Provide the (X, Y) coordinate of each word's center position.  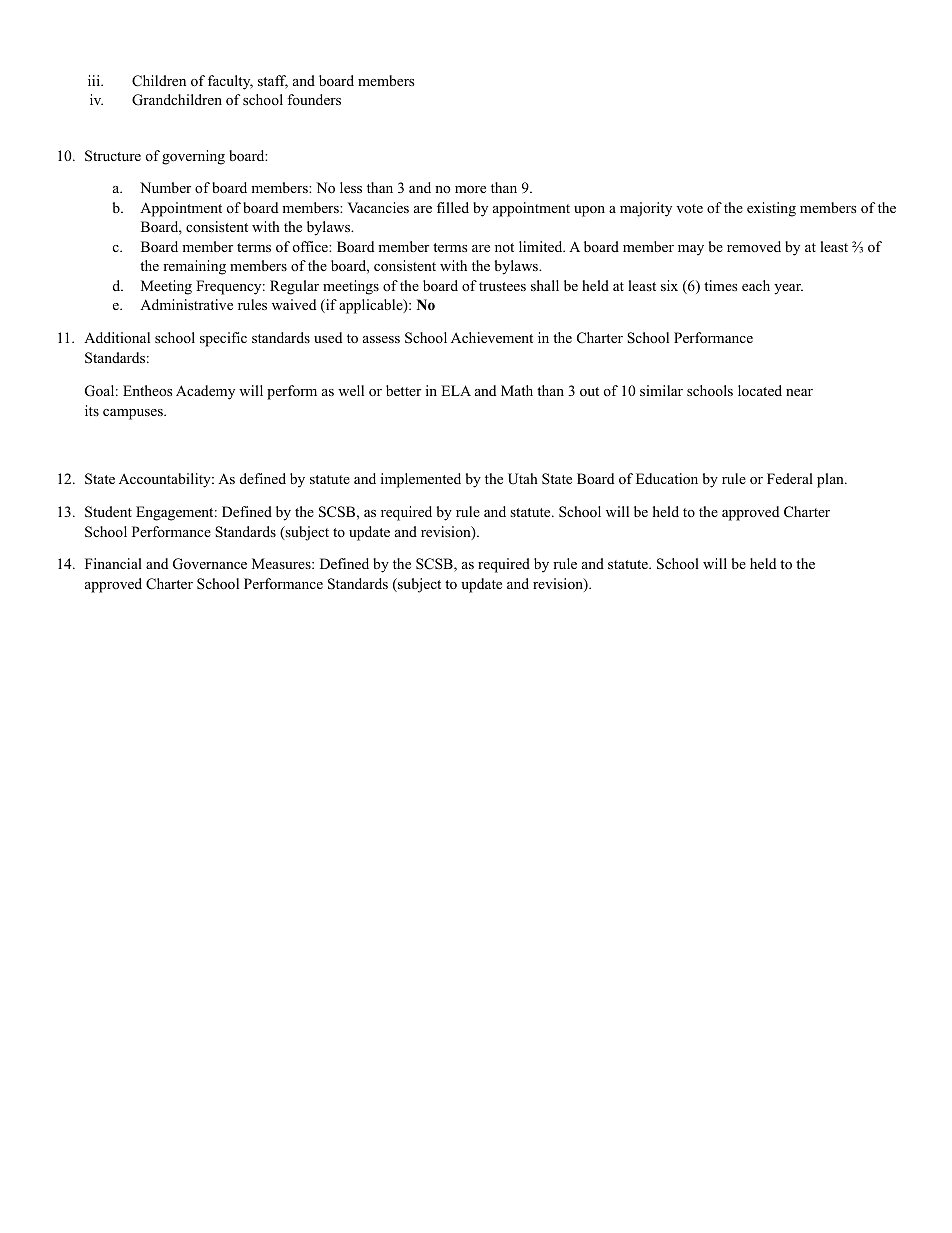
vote (689, 208)
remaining (194, 267)
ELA (456, 390)
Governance (210, 564)
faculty (230, 82)
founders (314, 99)
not (504, 247)
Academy (205, 392)
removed (754, 246)
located (760, 390)
